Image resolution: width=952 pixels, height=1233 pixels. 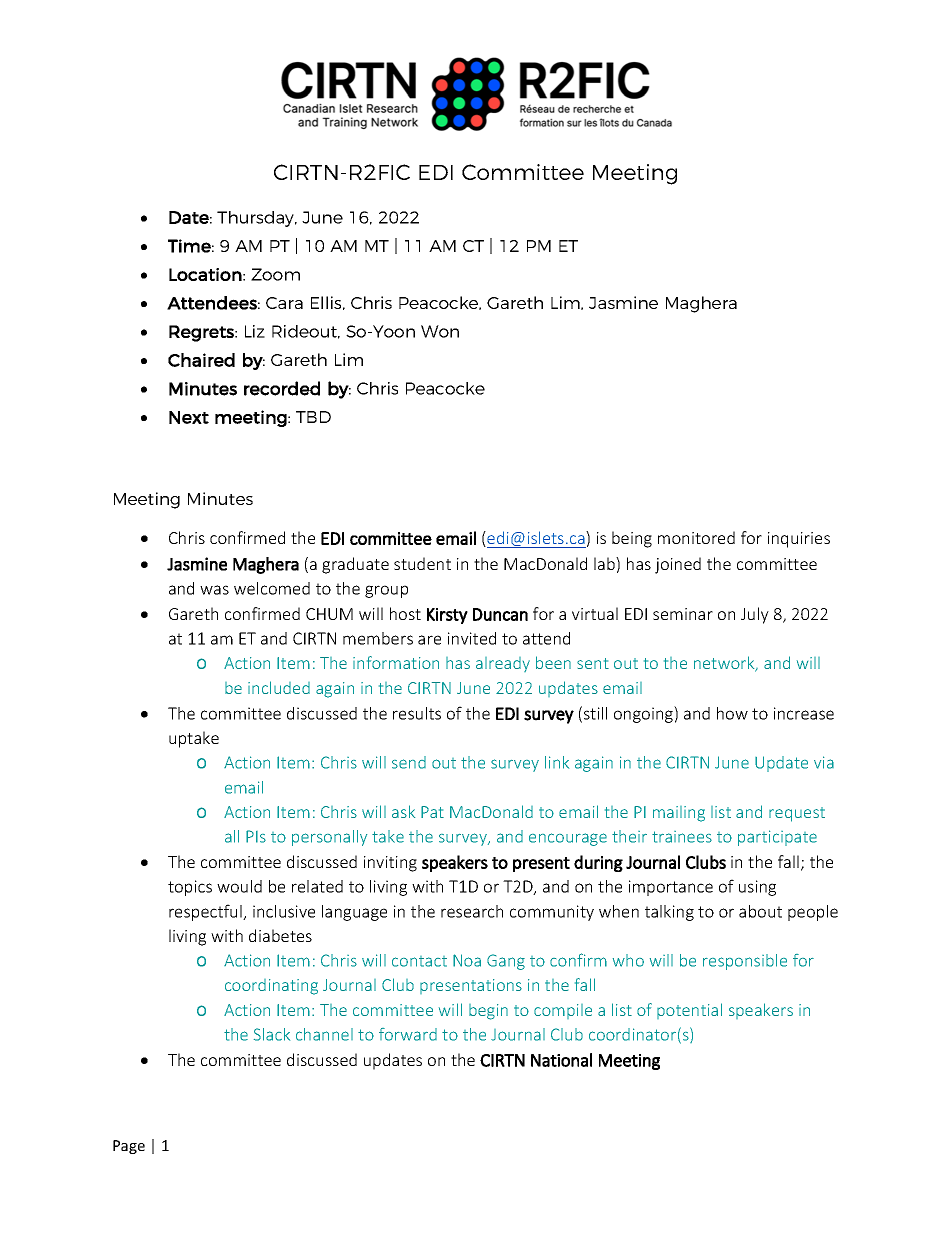 I want to click on student, so click(x=422, y=563).
